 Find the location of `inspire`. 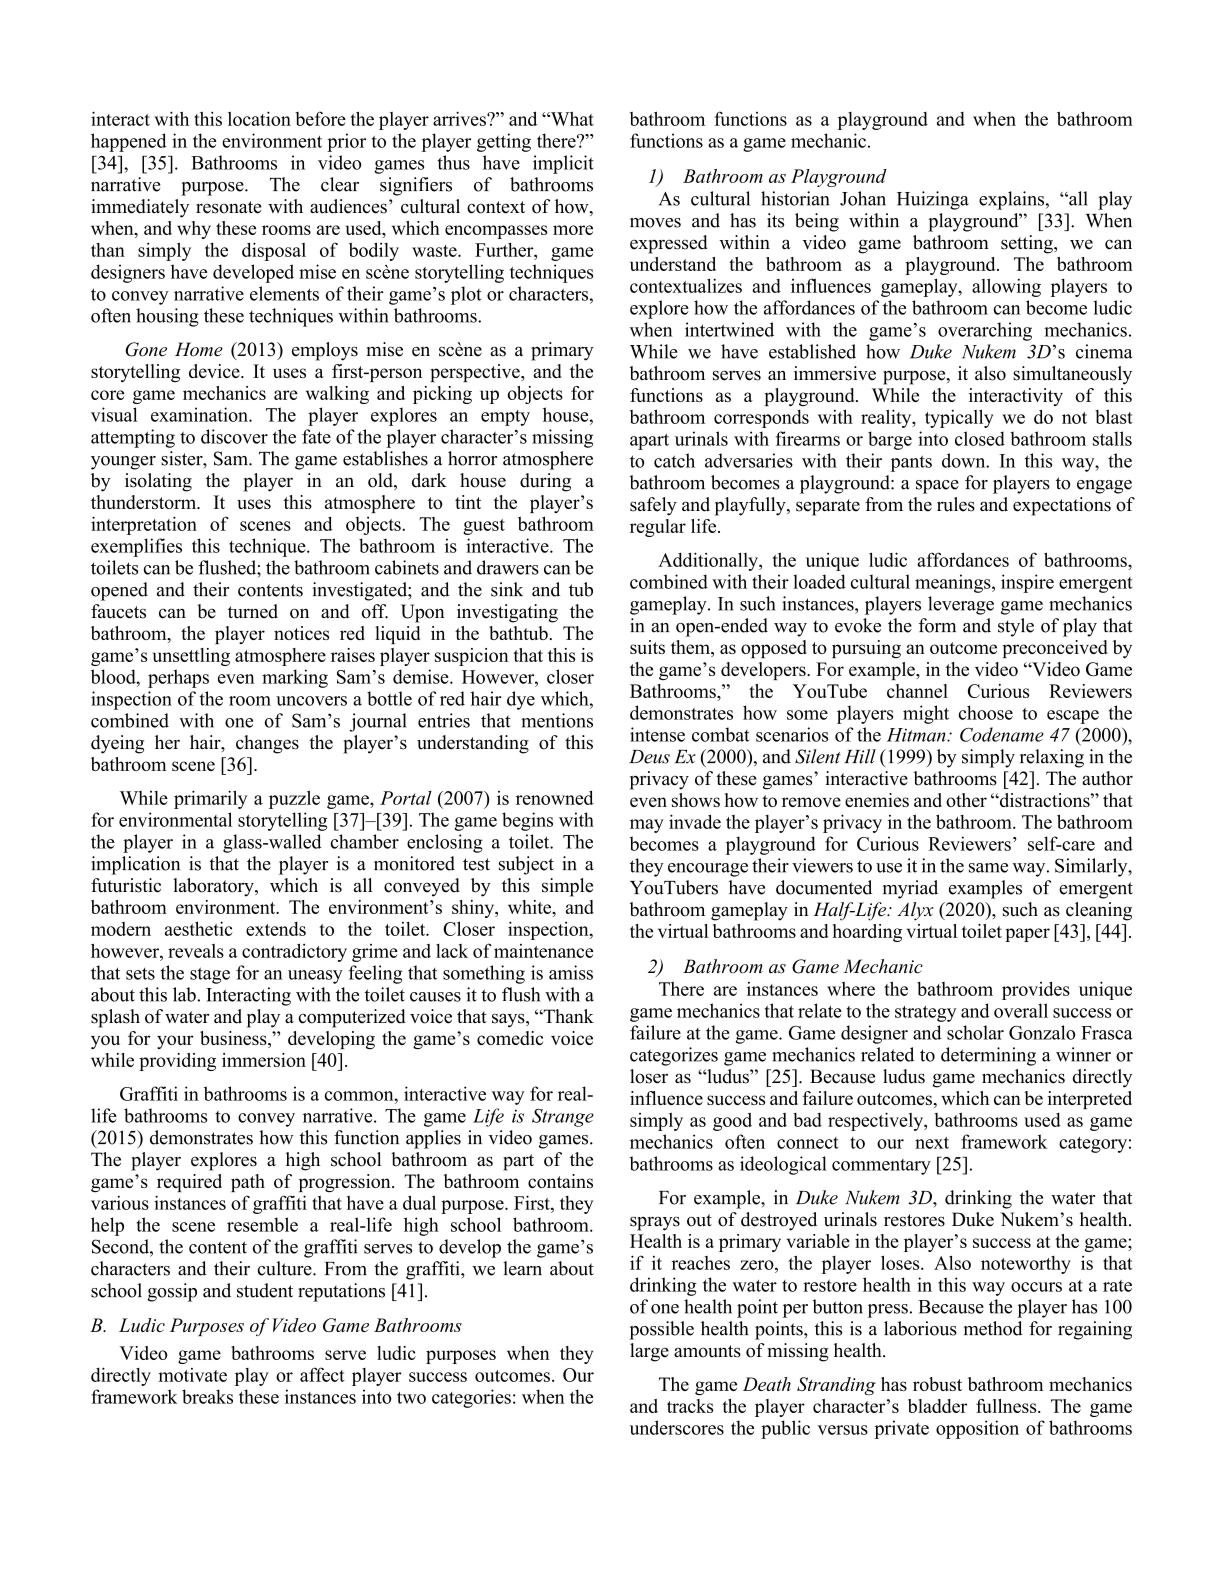

inspire is located at coordinates (1027, 583).
